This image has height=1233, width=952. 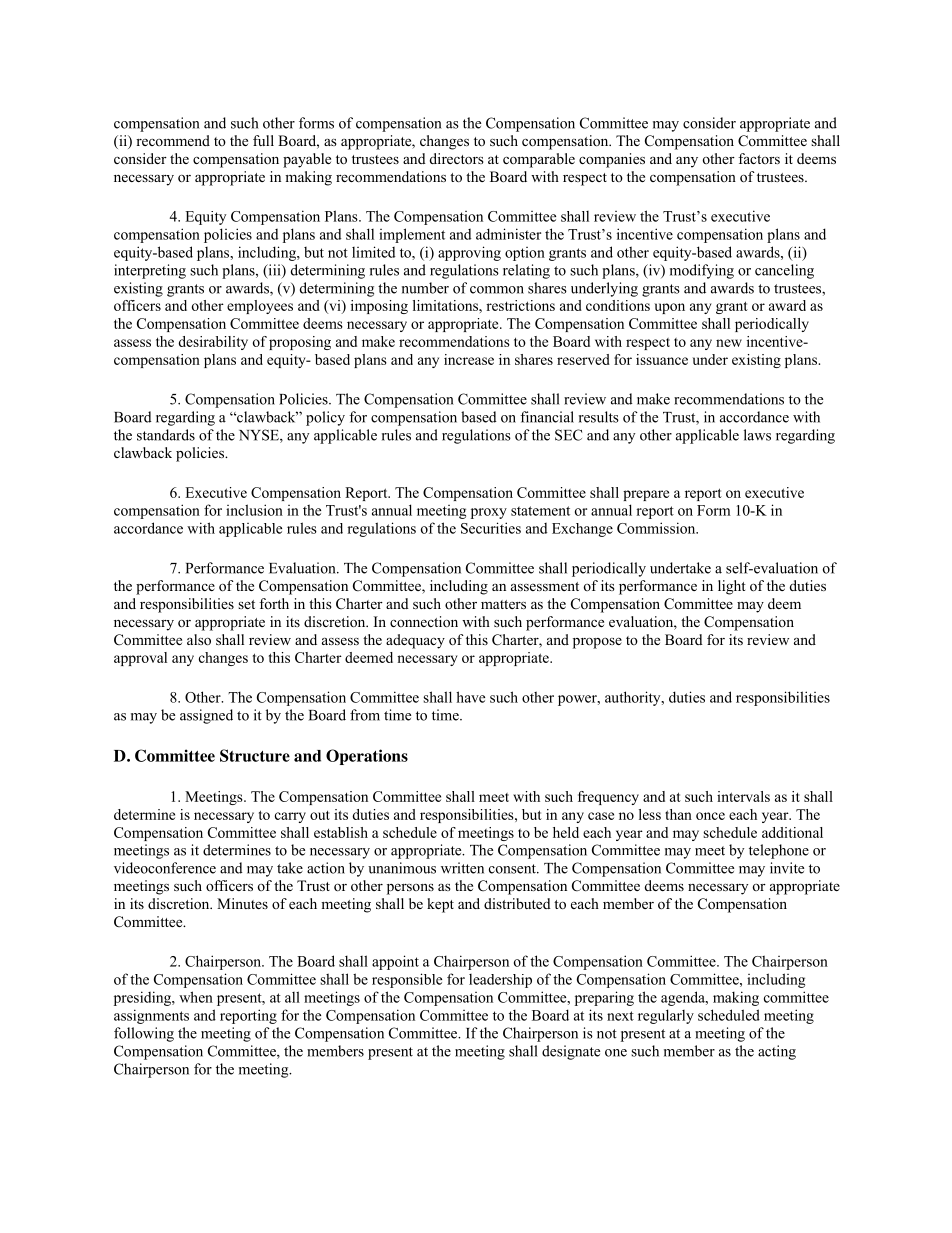 What do you see at coordinates (500, 981) in the image?
I see `leadership` at bounding box center [500, 981].
